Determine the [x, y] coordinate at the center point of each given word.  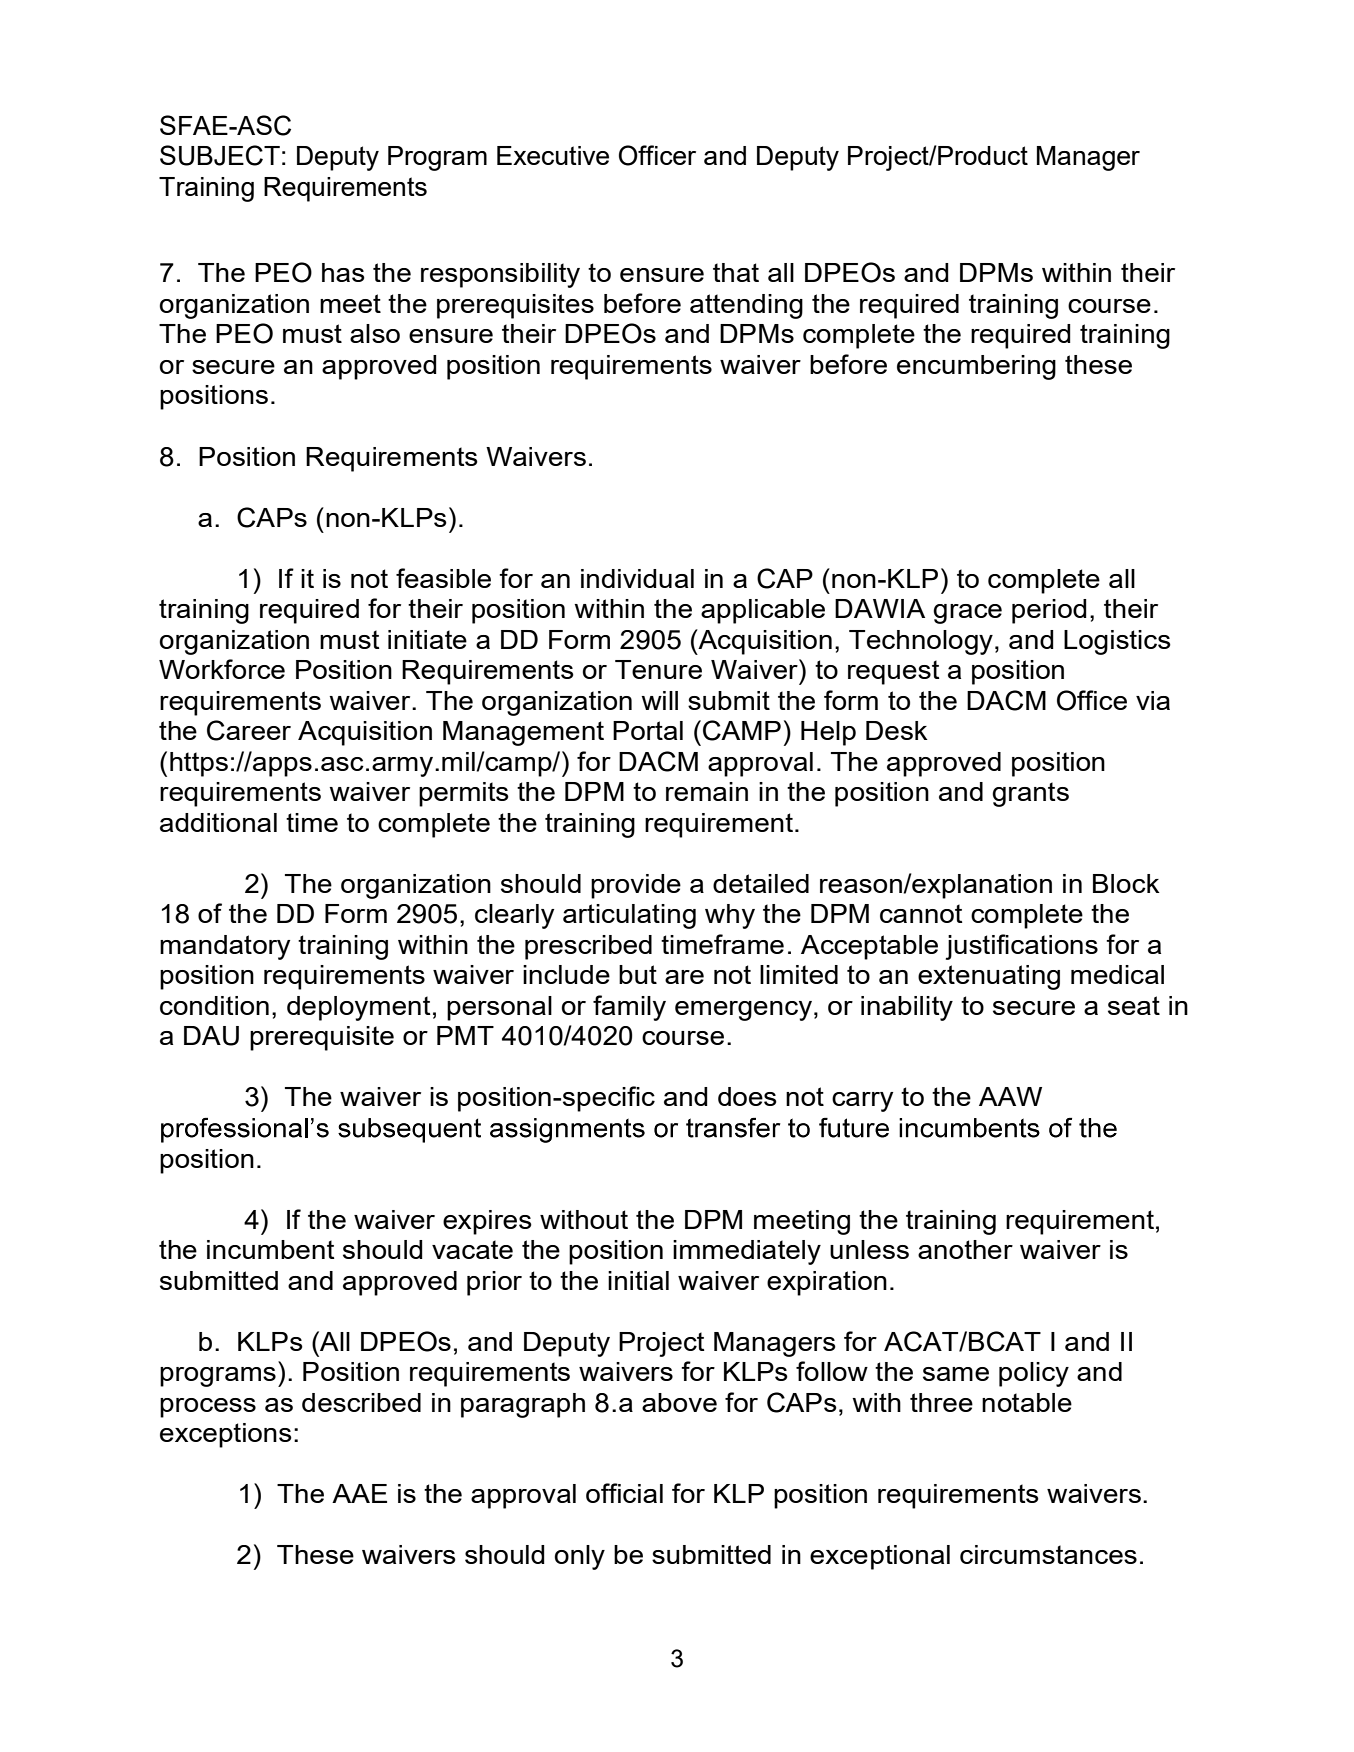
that [736, 272]
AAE [359, 1493]
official [624, 1493]
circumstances [1048, 1554]
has [343, 272]
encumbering [976, 367]
